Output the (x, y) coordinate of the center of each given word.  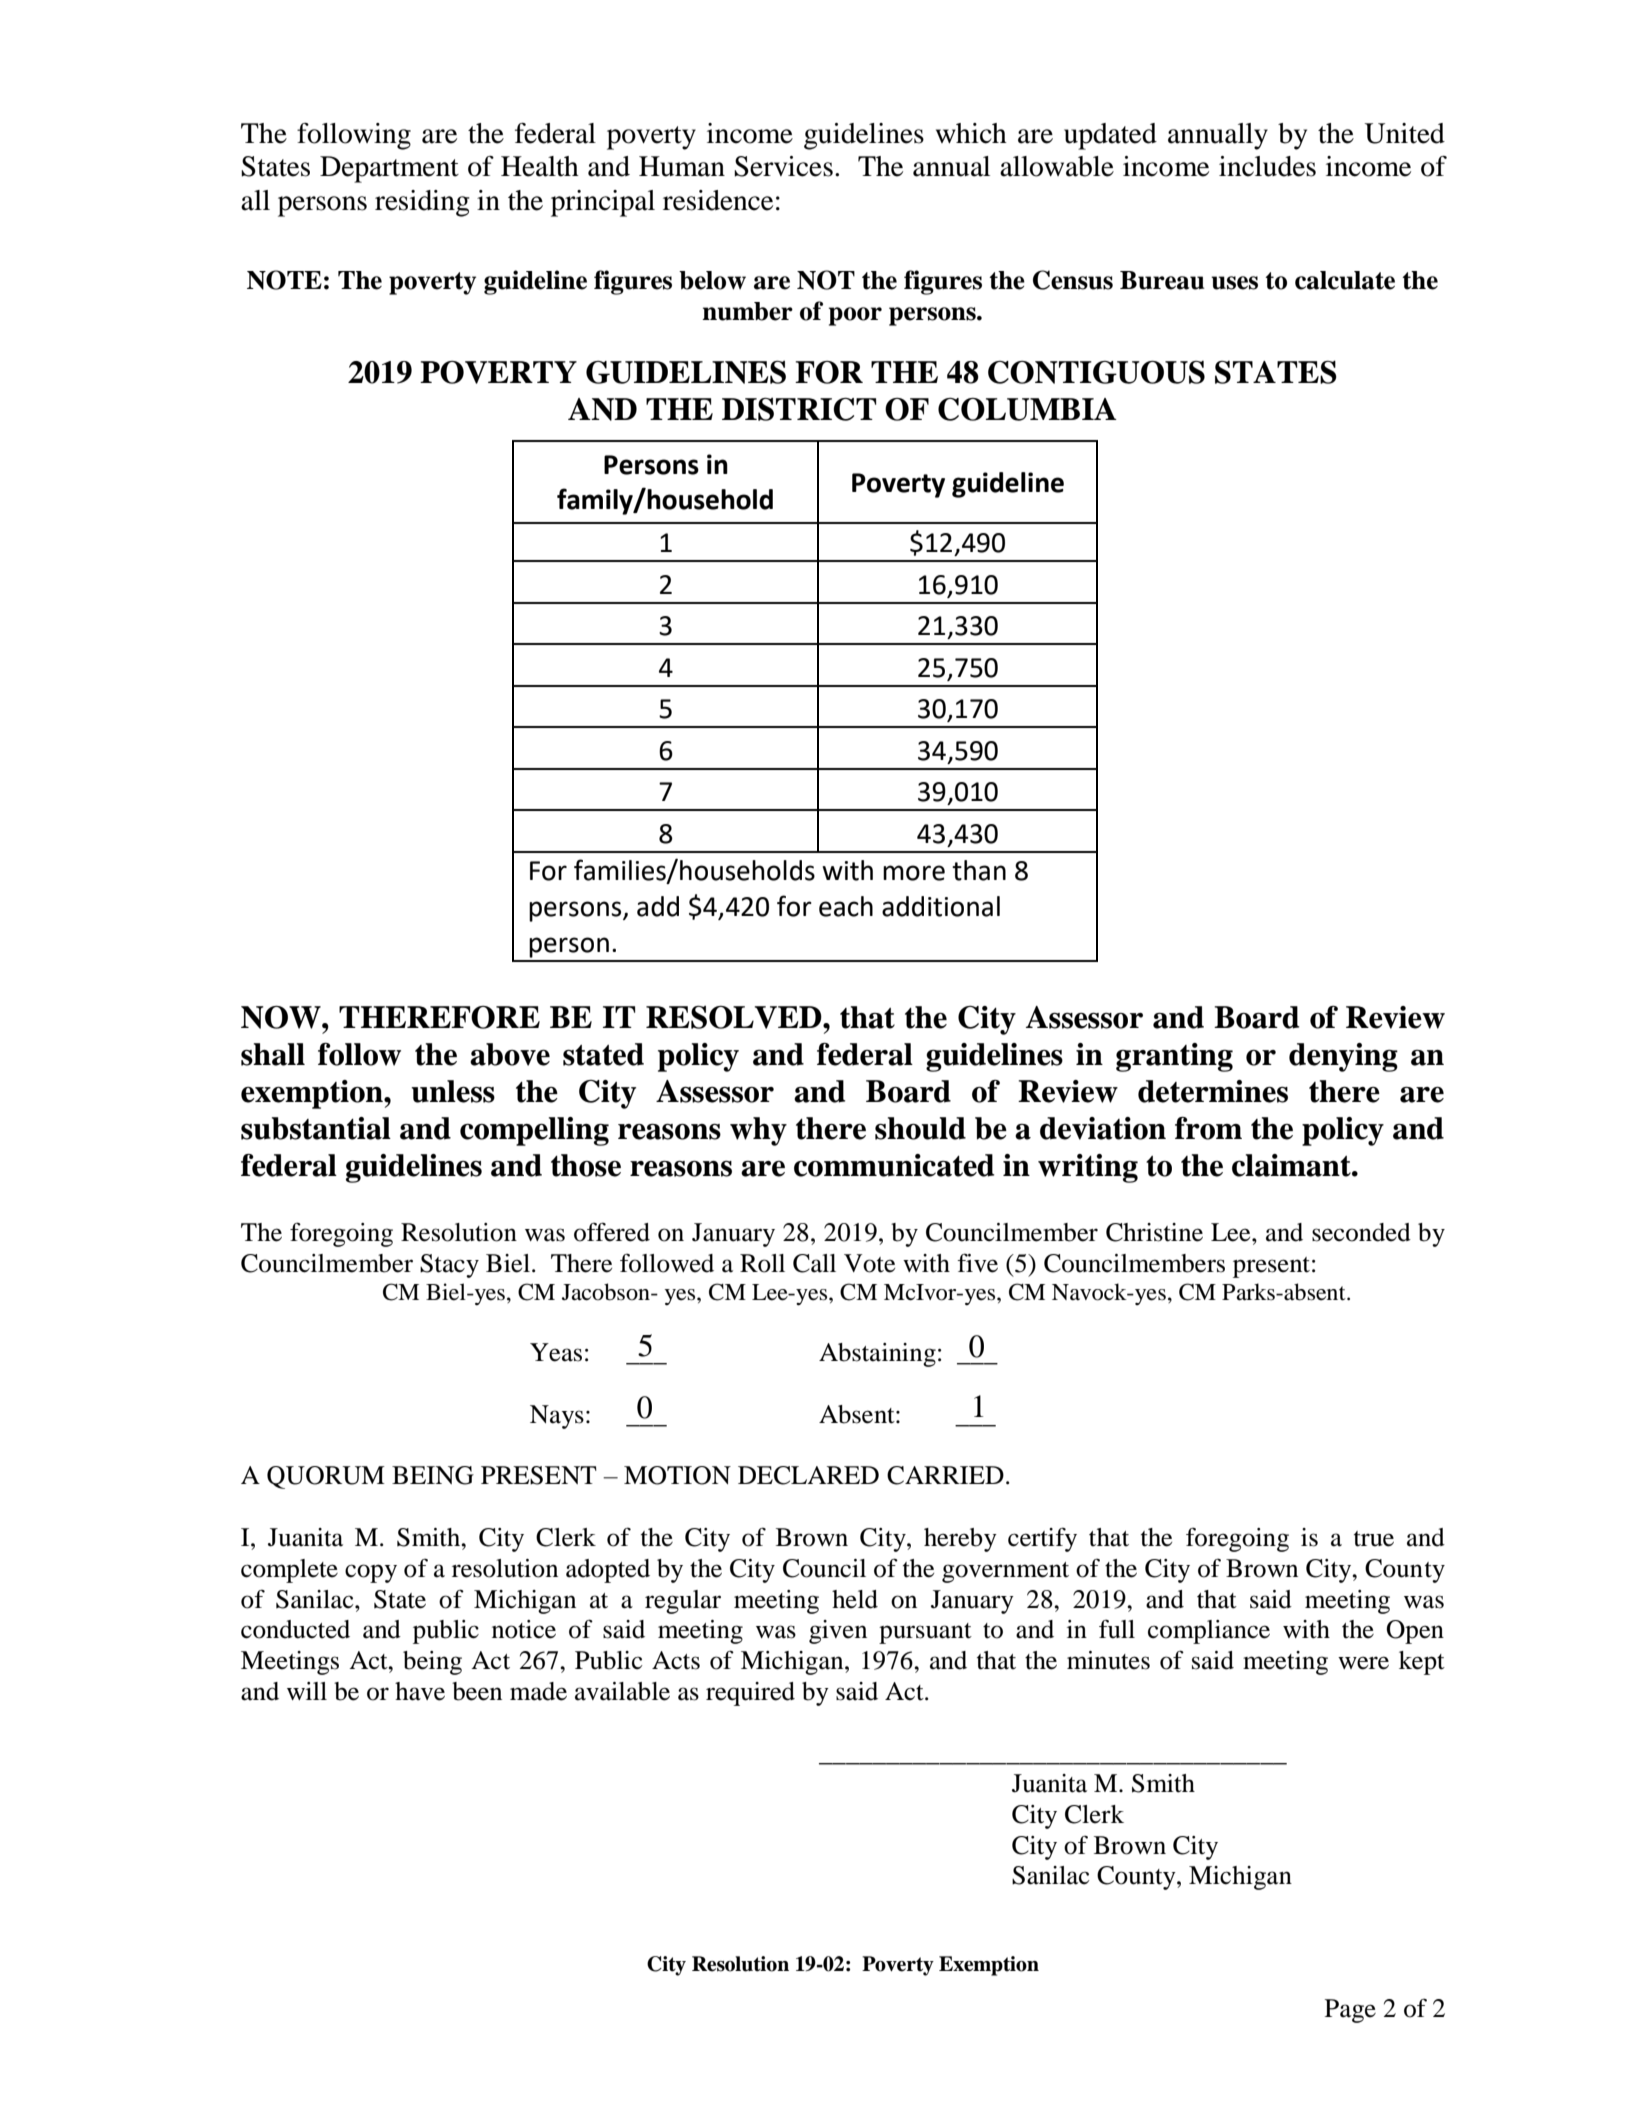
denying (1343, 1057)
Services (783, 166)
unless (453, 1091)
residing (422, 203)
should (920, 1128)
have (420, 1691)
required (750, 1694)
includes (1267, 166)
